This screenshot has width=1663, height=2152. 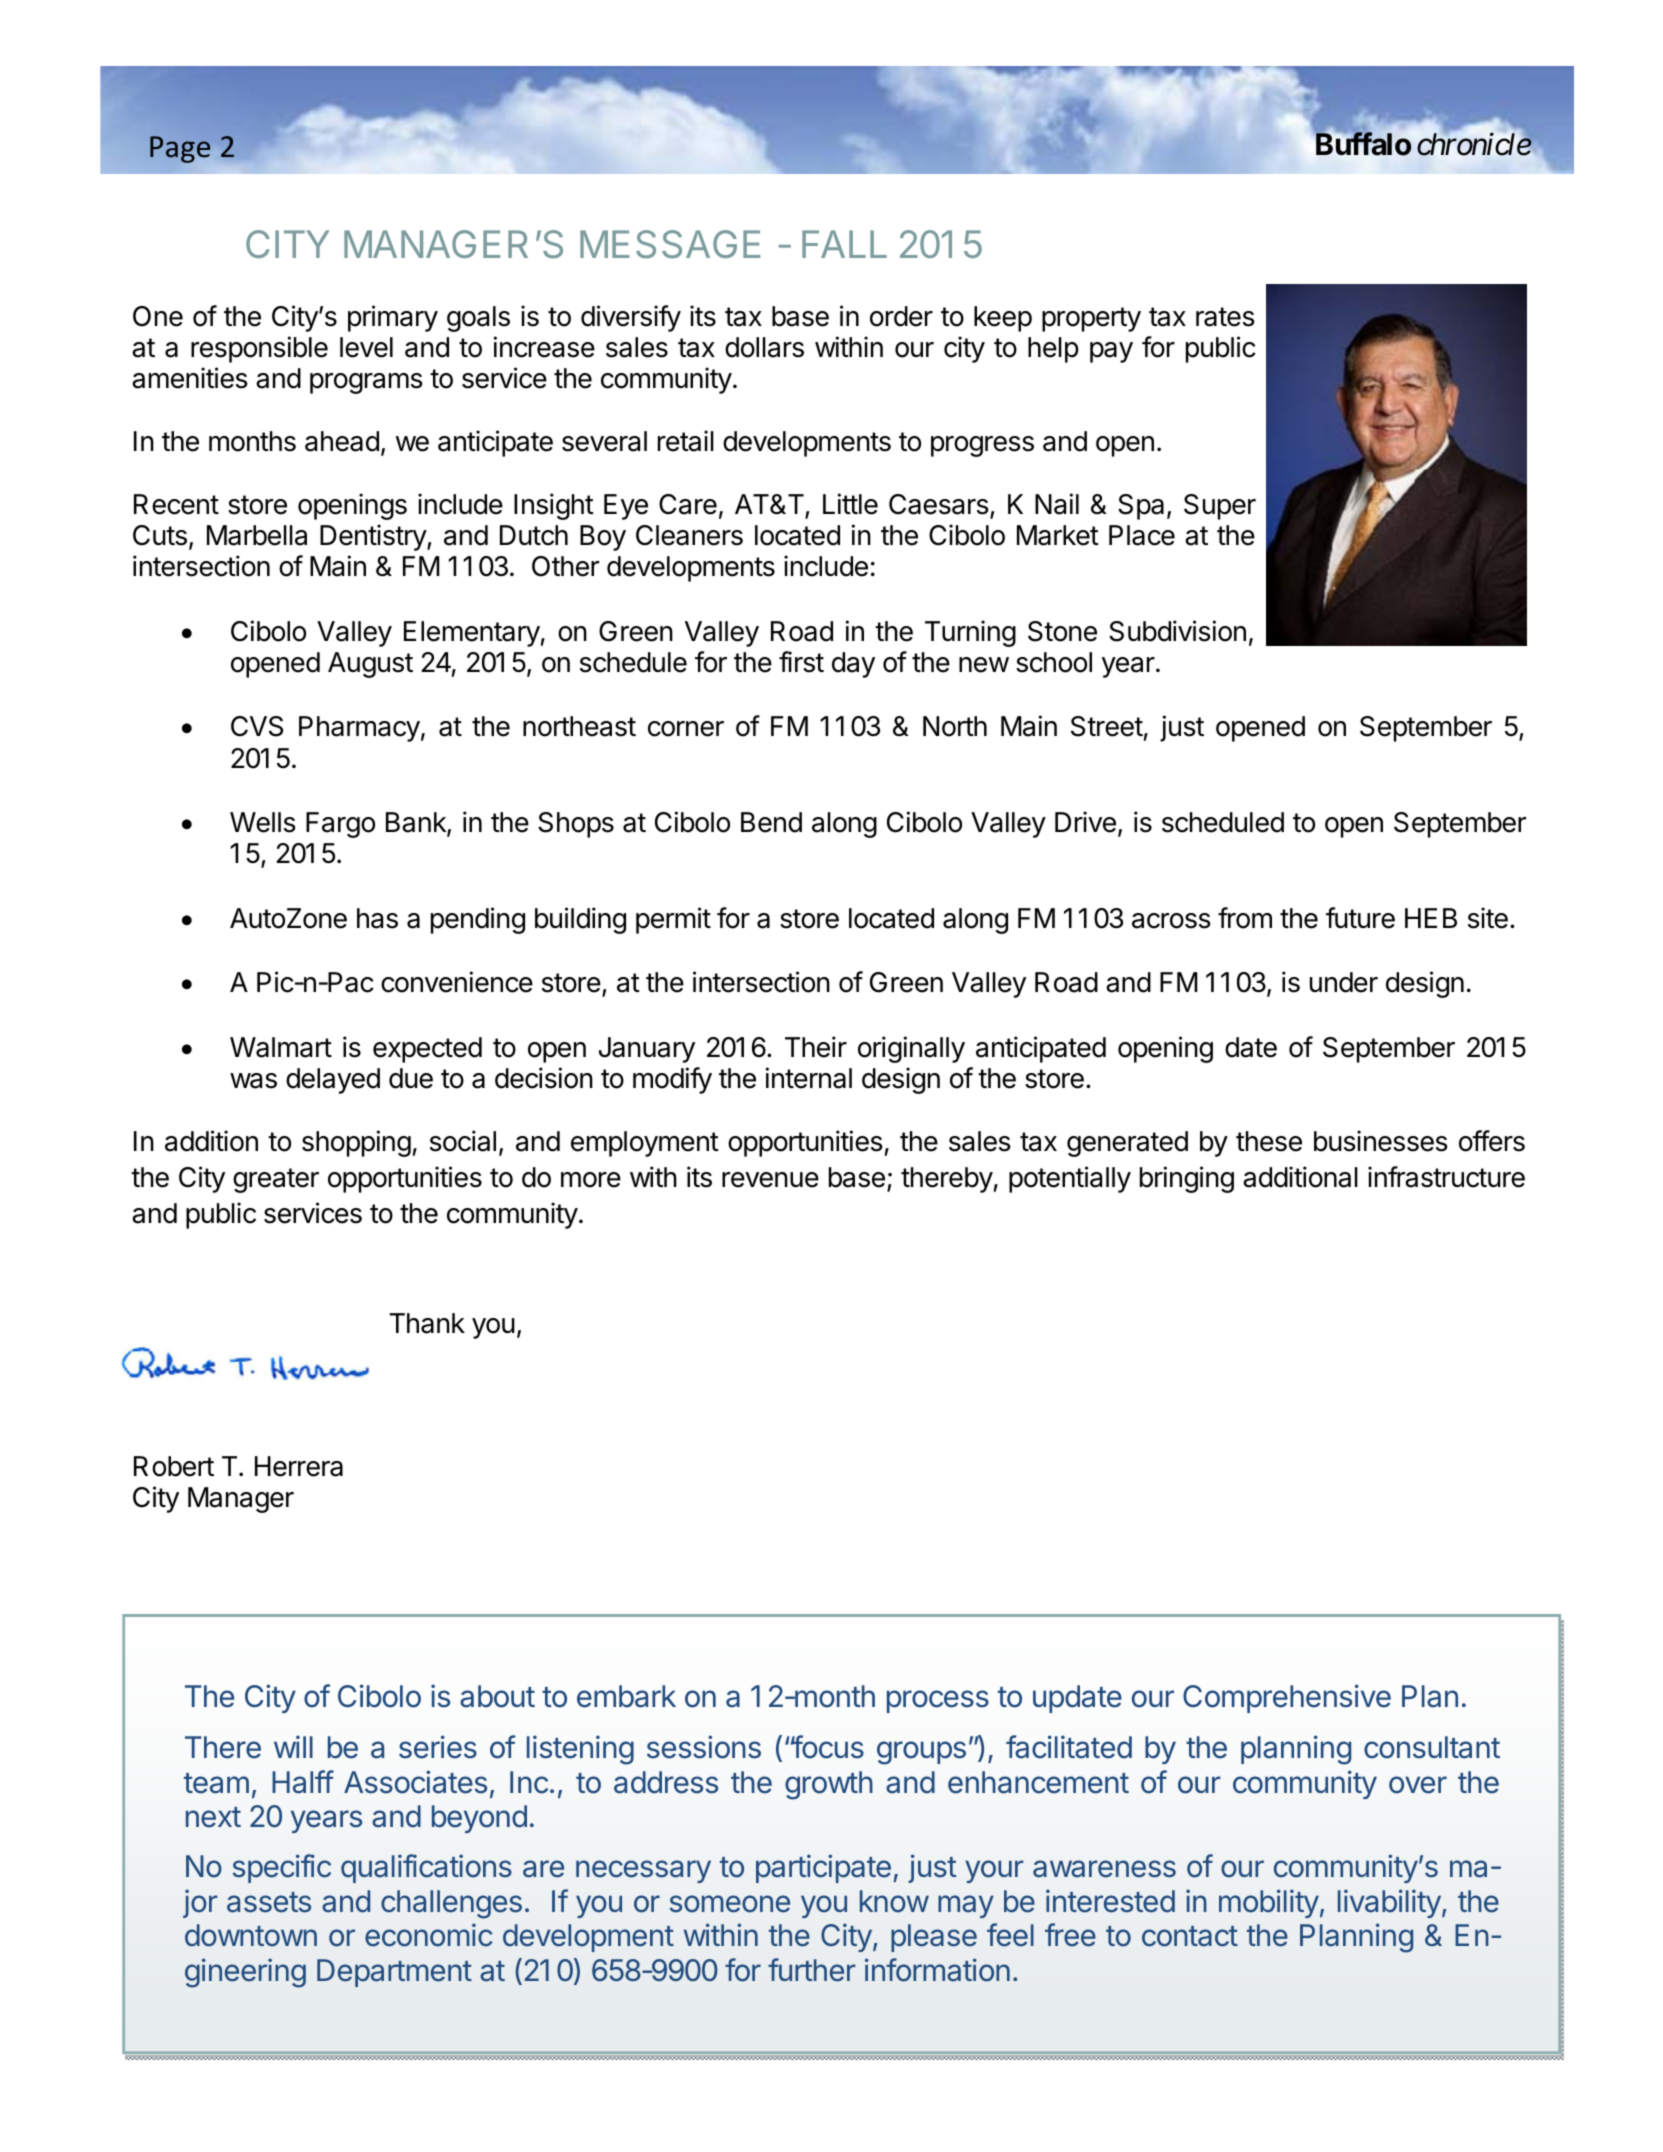 What do you see at coordinates (251, 1935) in the screenshot?
I see `downtown` at bounding box center [251, 1935].
